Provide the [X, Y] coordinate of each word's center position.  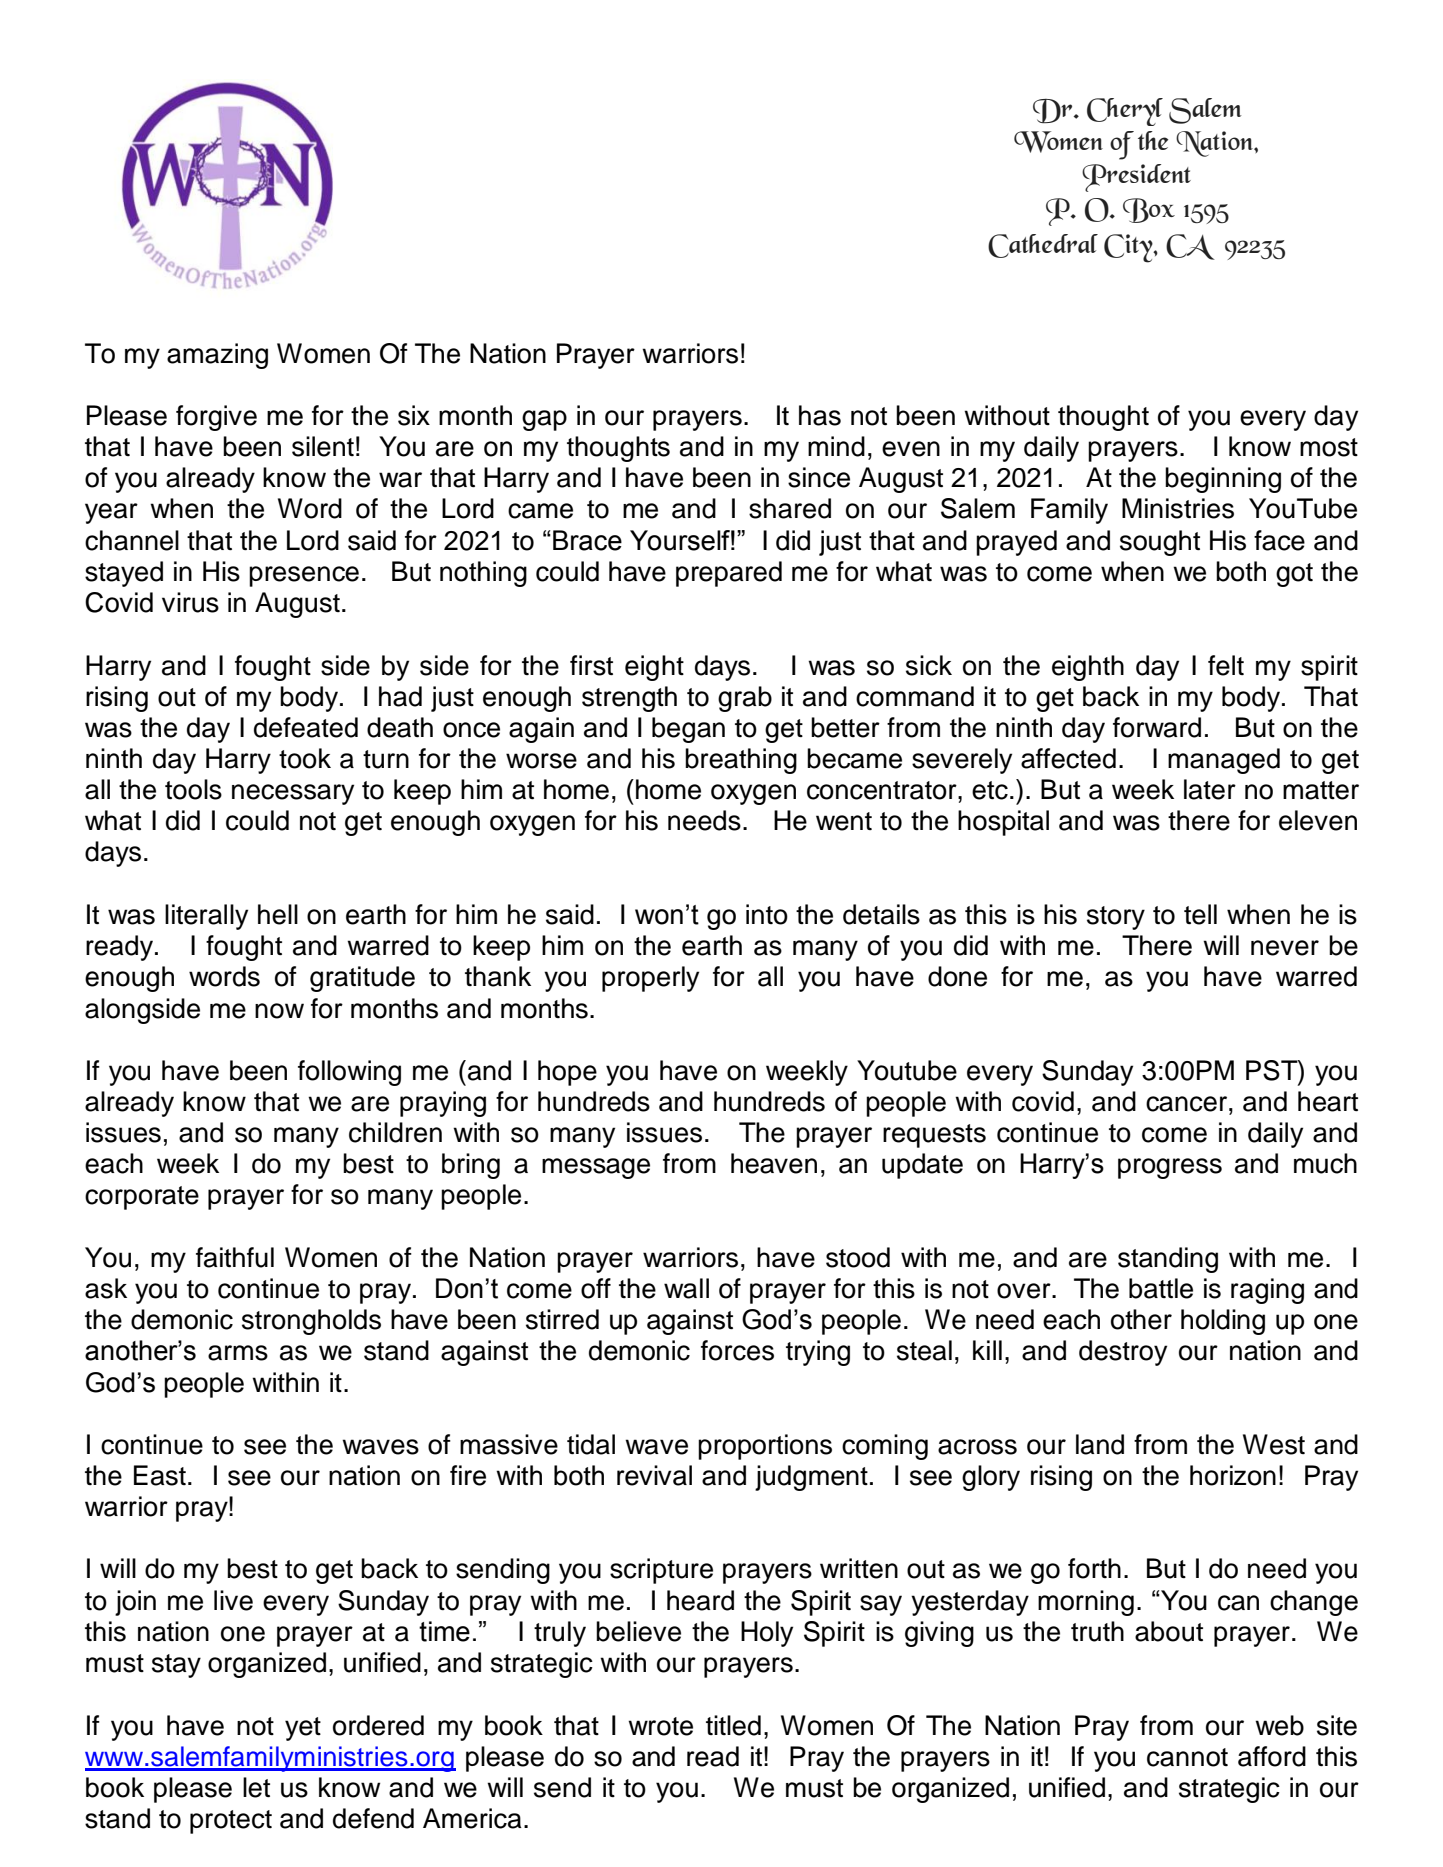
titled [733, 1725]
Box [1149, 210]
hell [278, 914]
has [820, 415]
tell [1200, 914]
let [256, 1787]
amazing [217, 356]
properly [650, 979]
